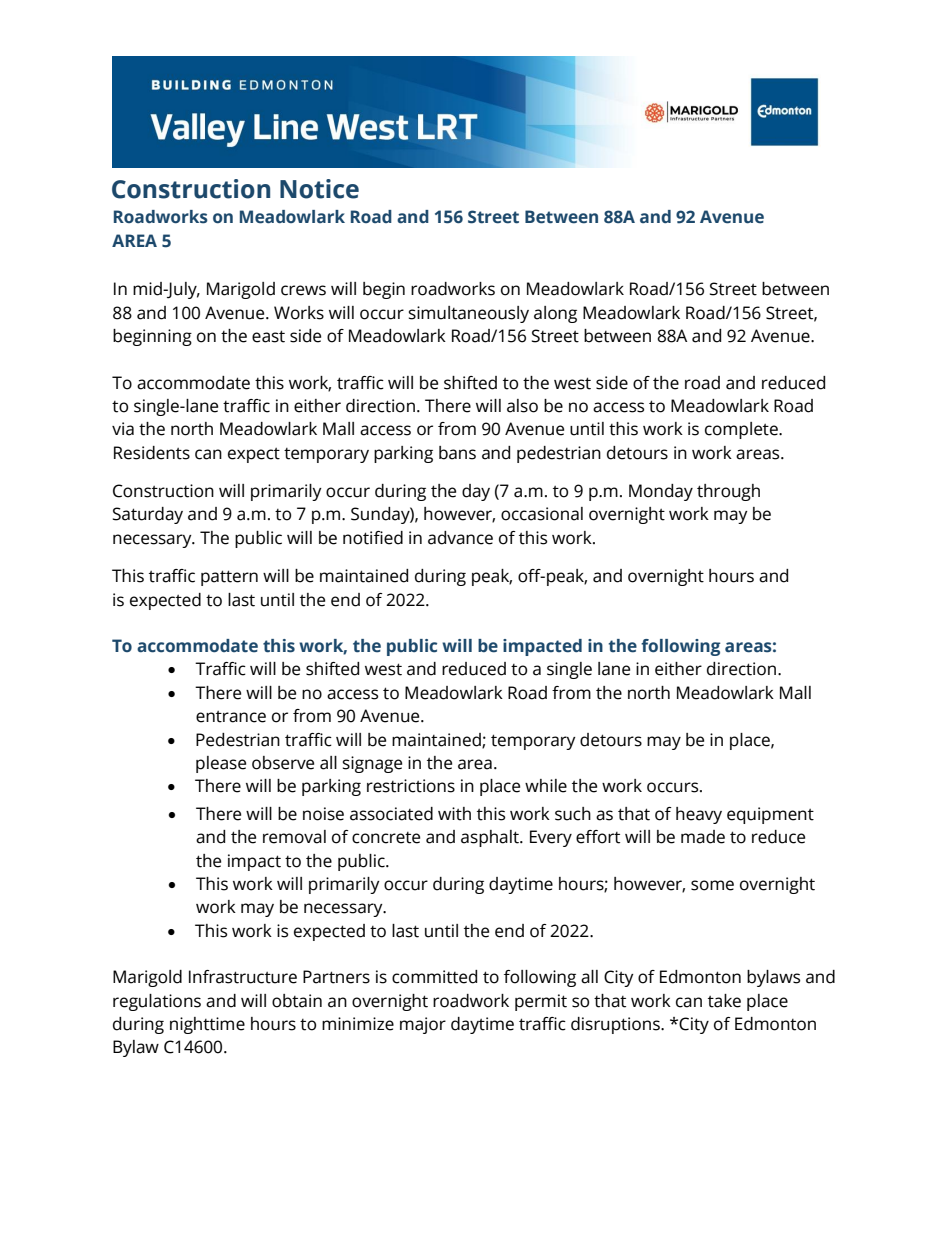 The width and height of the image is (952, 1233). What do you see at coordinates (460, 538) in the image?
I see `advance` at bounding box center [460, 538].
